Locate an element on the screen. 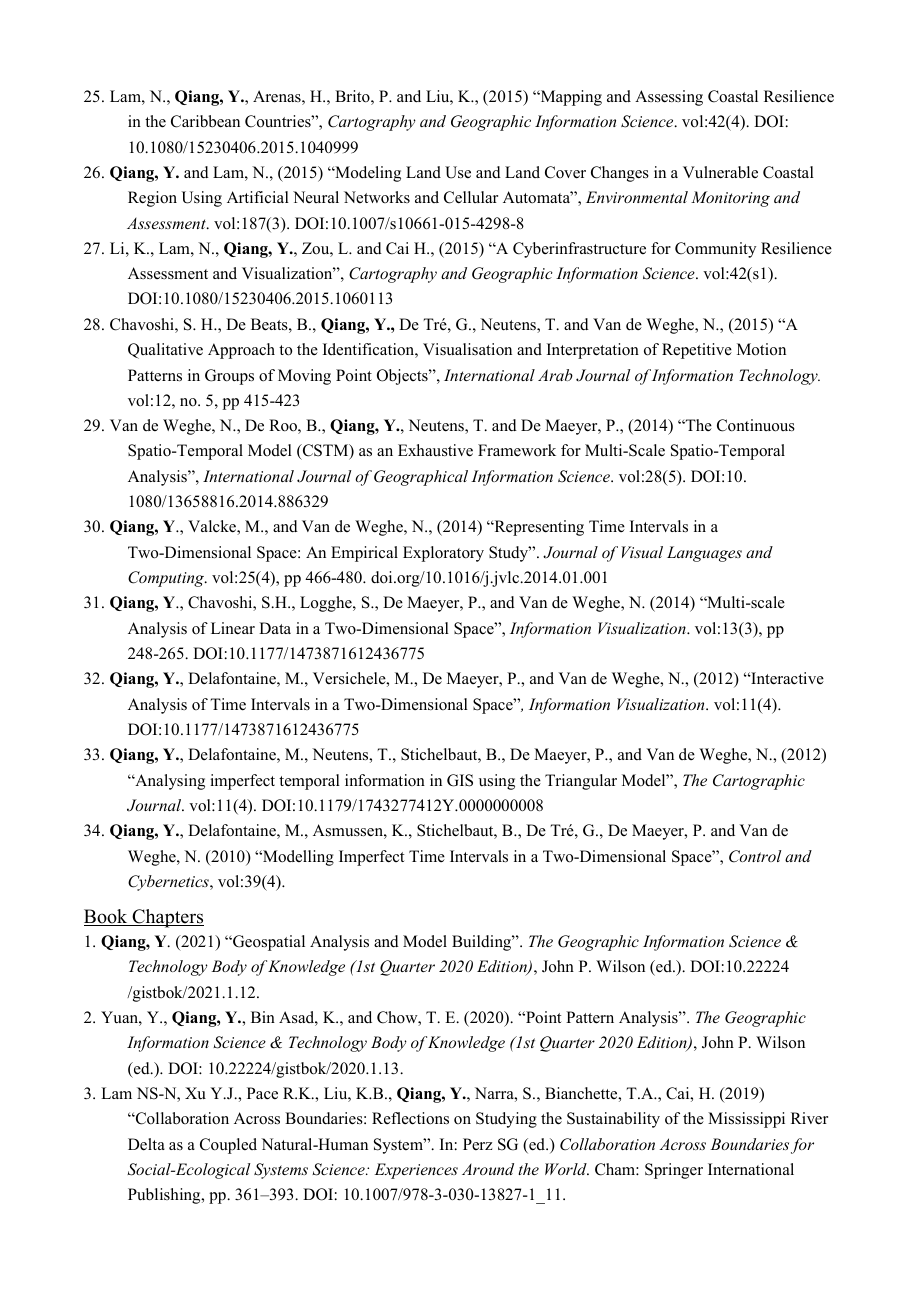  Springer is located at coordinates (674, 1171).
